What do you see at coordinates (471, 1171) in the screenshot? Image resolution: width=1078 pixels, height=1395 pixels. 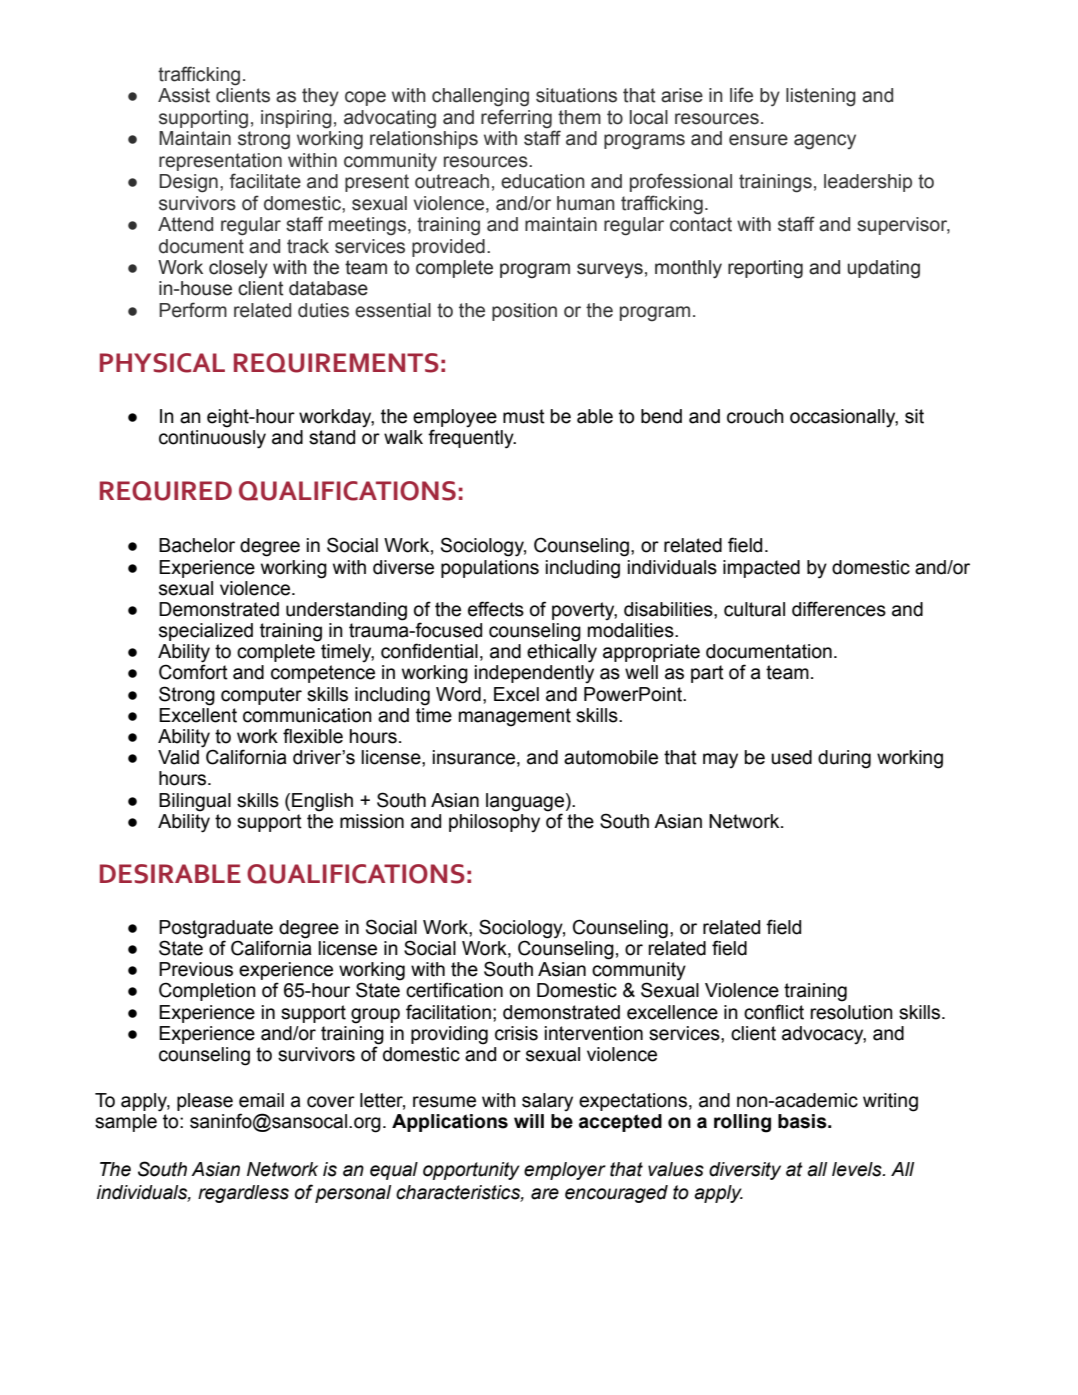 I see `opportunity` at bounding box center [471, 1171].
